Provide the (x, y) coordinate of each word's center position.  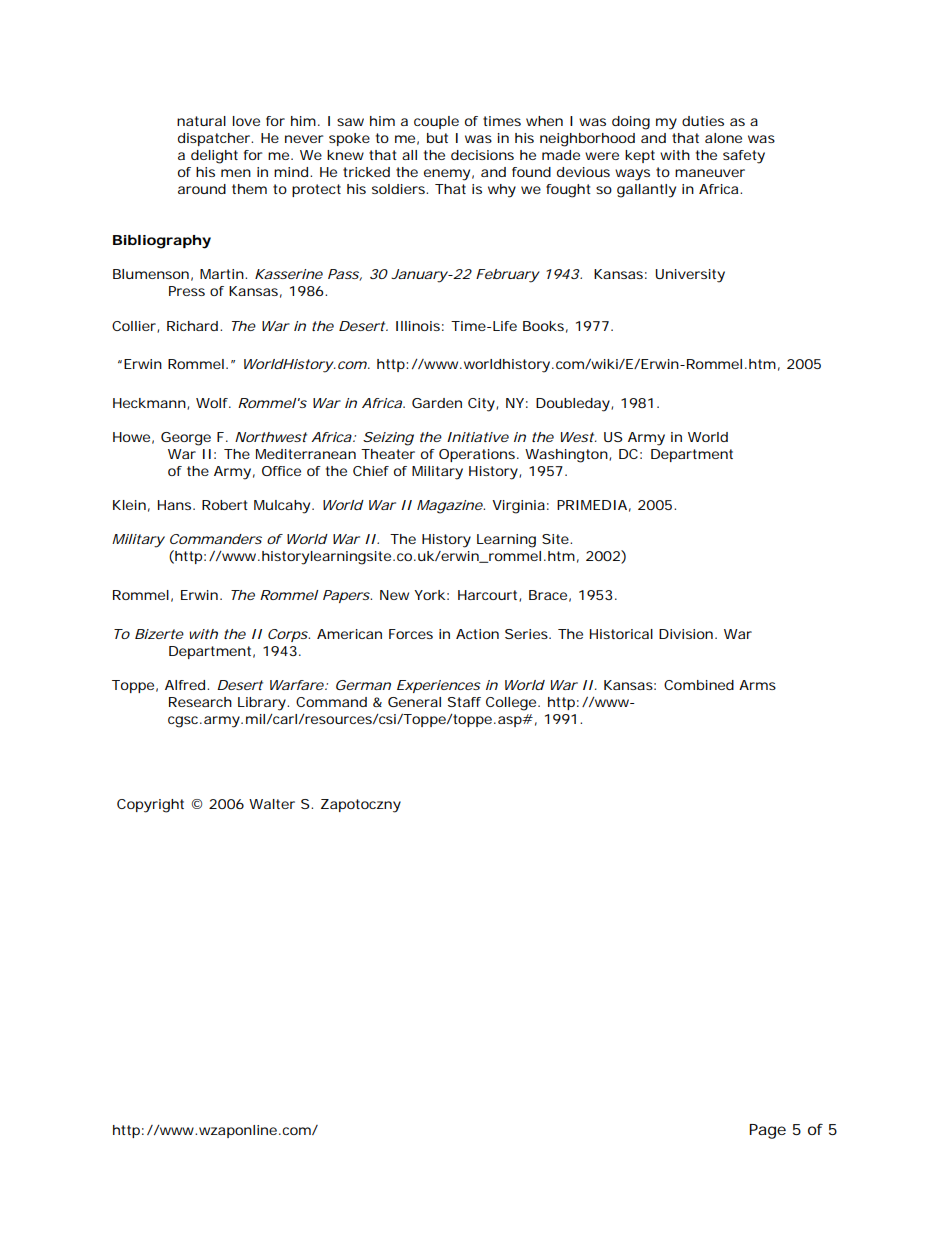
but (437, 138)
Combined (699, 685)
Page (767, 1131)
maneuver (710, 173)
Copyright (150, 806)
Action (477, 634)
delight (214, 157)
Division (686, 634)
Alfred (185, 685)
